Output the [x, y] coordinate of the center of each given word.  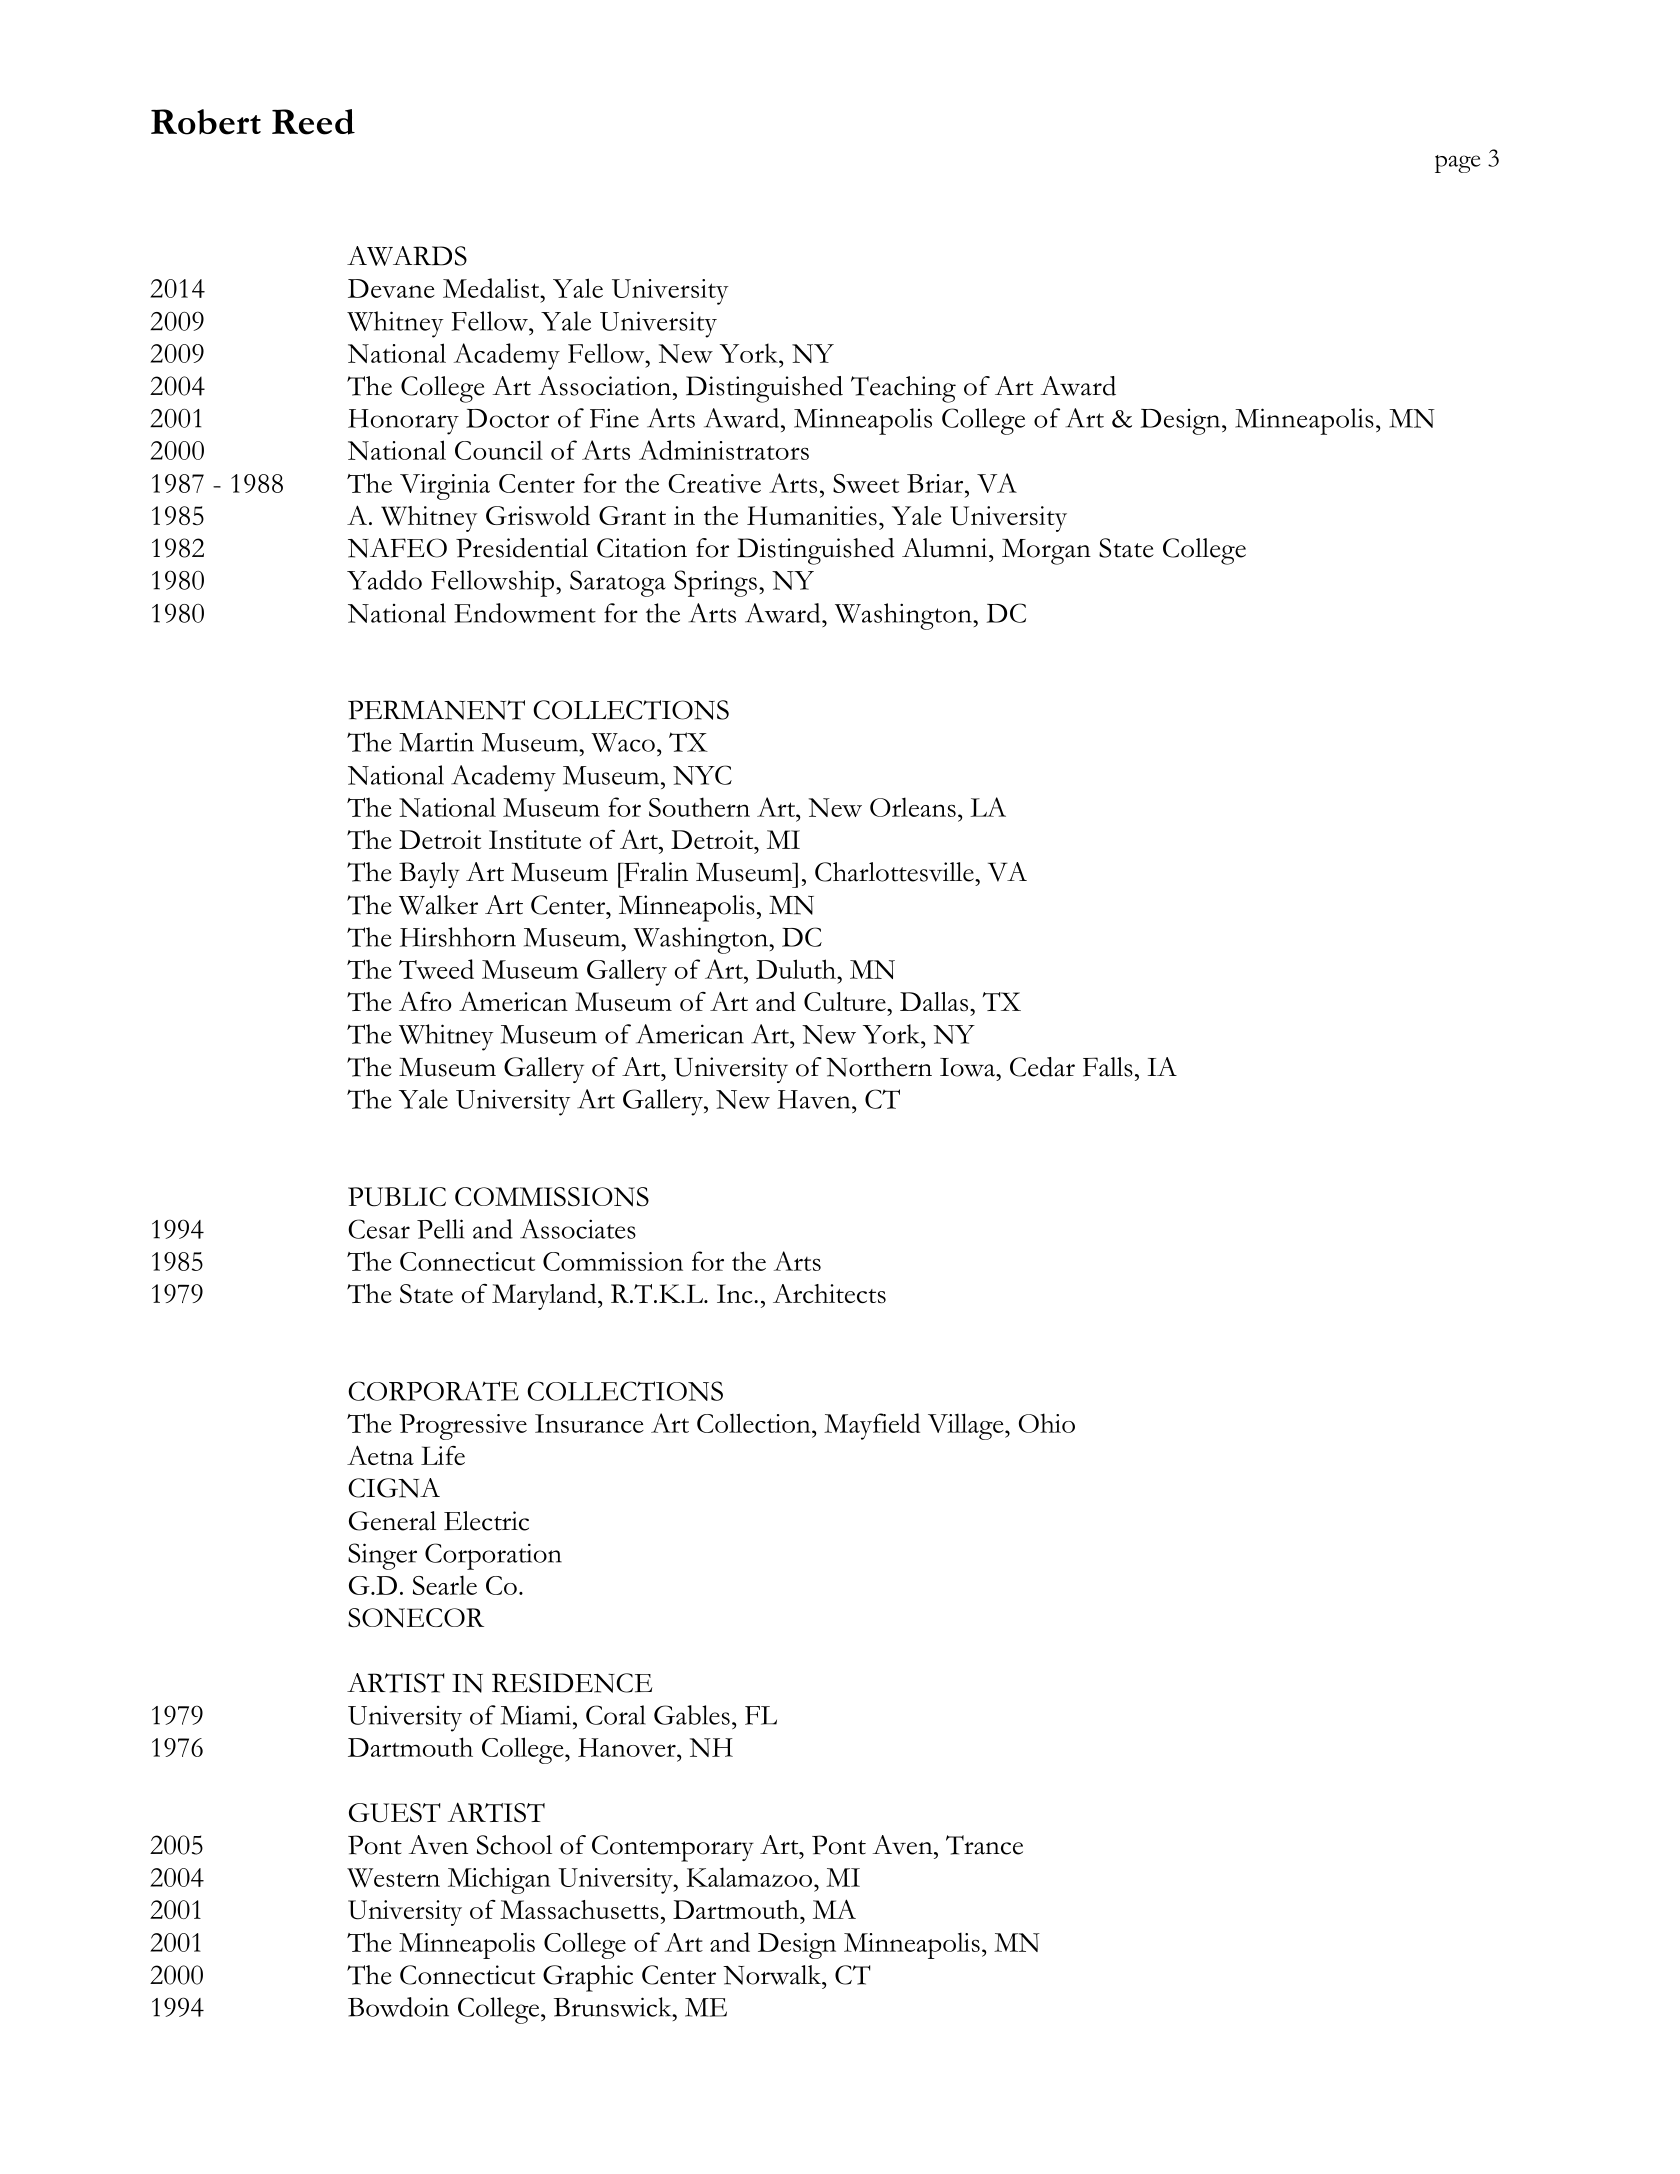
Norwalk [773, 1975]
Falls [1108, 1067]
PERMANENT [436, 710]
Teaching [903, 389]
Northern [879, 1067]
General [392, 1521]
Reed [313, 122]
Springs [715, 583]
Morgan [1046, 552]
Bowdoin [398, 2007]
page [1457, 164]
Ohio [1047, 1423]
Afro [425, 1001]
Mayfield [872, 1426]
